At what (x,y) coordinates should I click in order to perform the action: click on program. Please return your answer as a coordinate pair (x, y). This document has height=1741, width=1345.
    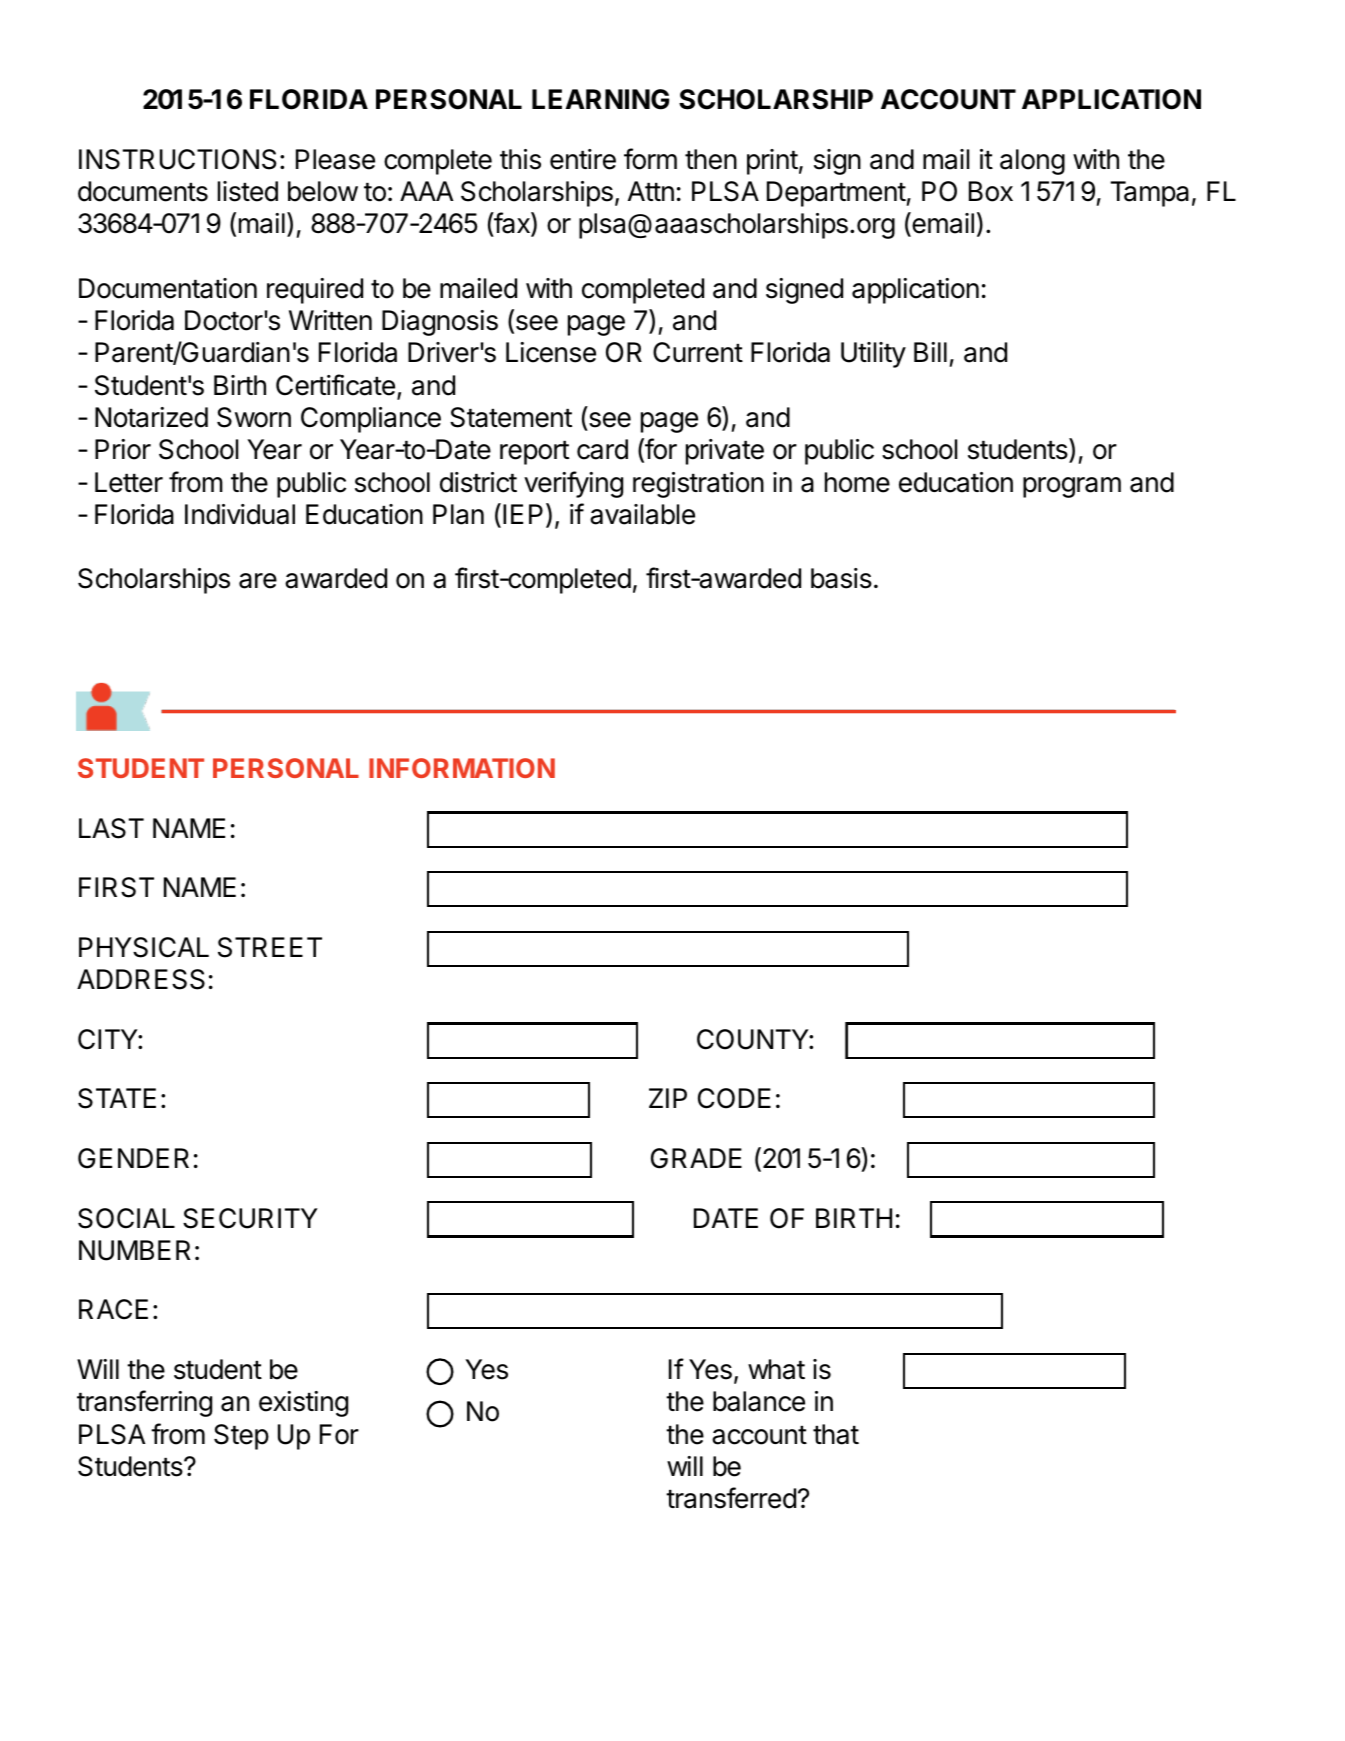
    Looking at the image, I should click on (1072, 487).
